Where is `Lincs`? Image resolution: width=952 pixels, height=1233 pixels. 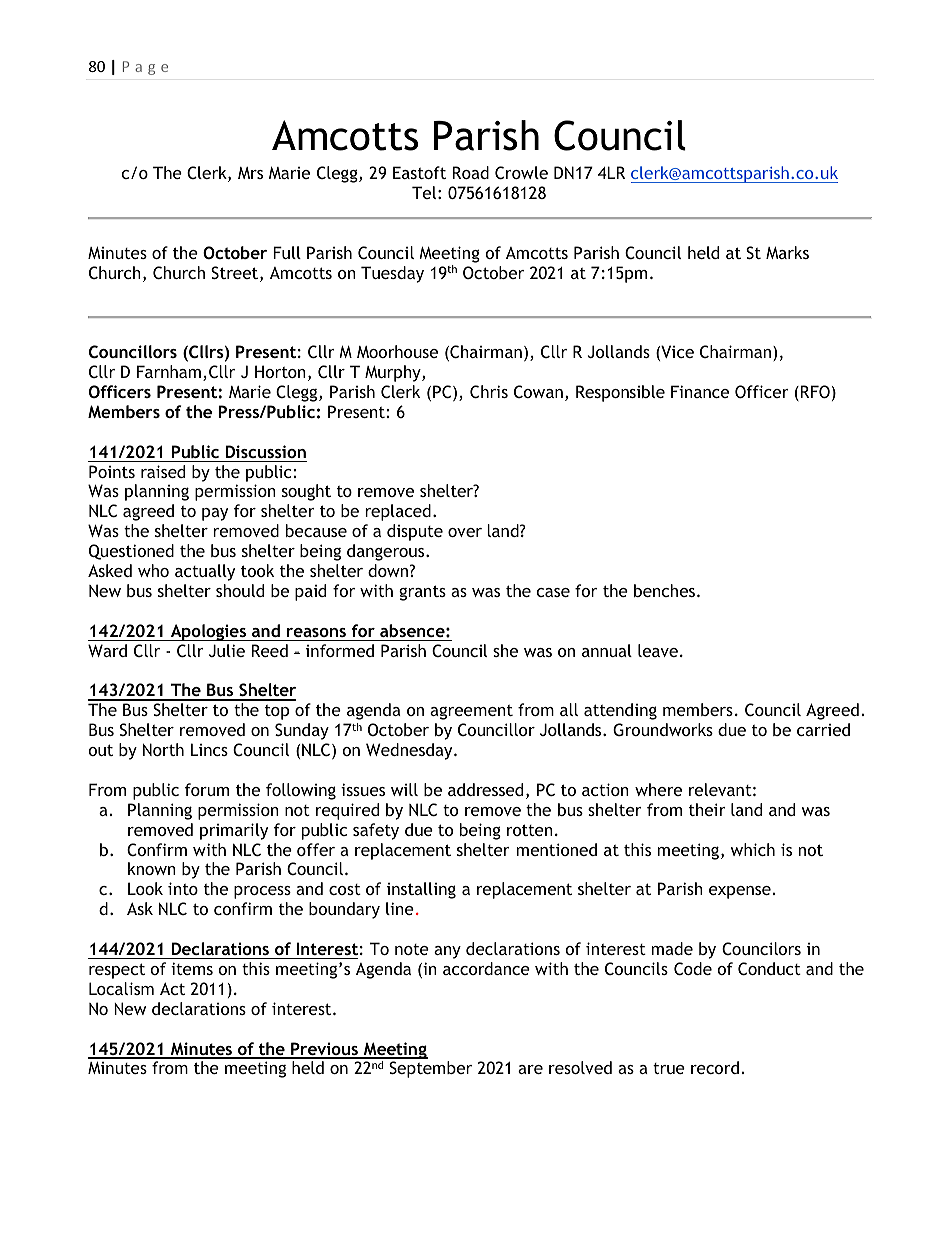 Lincs is located at coordinates (209, 749).
